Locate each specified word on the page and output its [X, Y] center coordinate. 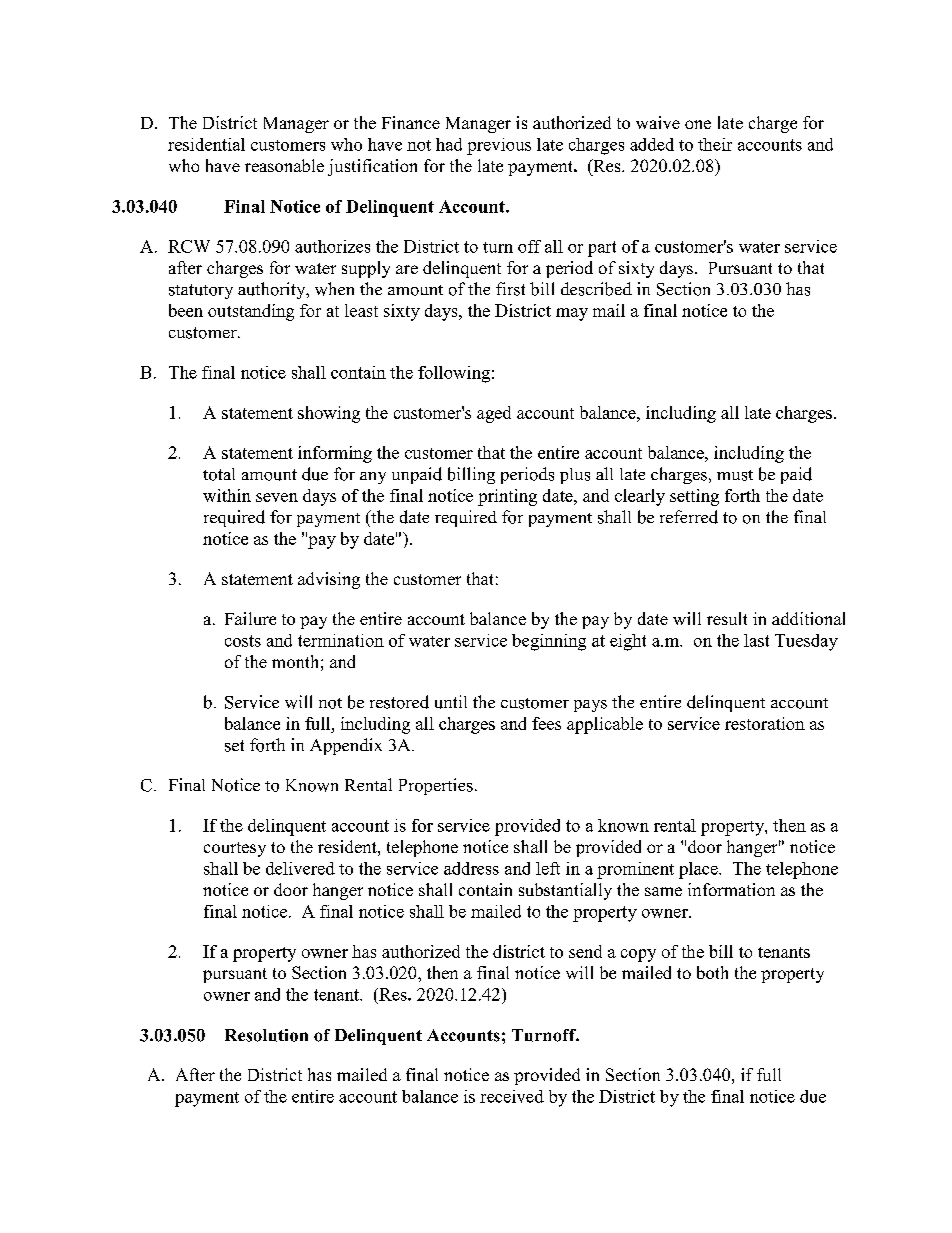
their [715, 144]
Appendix [346, 746]
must [735, 475]
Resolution [266, 1035]
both [712, 972]
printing [507, 497]
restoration [765, 723]
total [219, 474]
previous [499, 146]
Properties [436, 786]
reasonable [284, 165]
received [512, 1096]
